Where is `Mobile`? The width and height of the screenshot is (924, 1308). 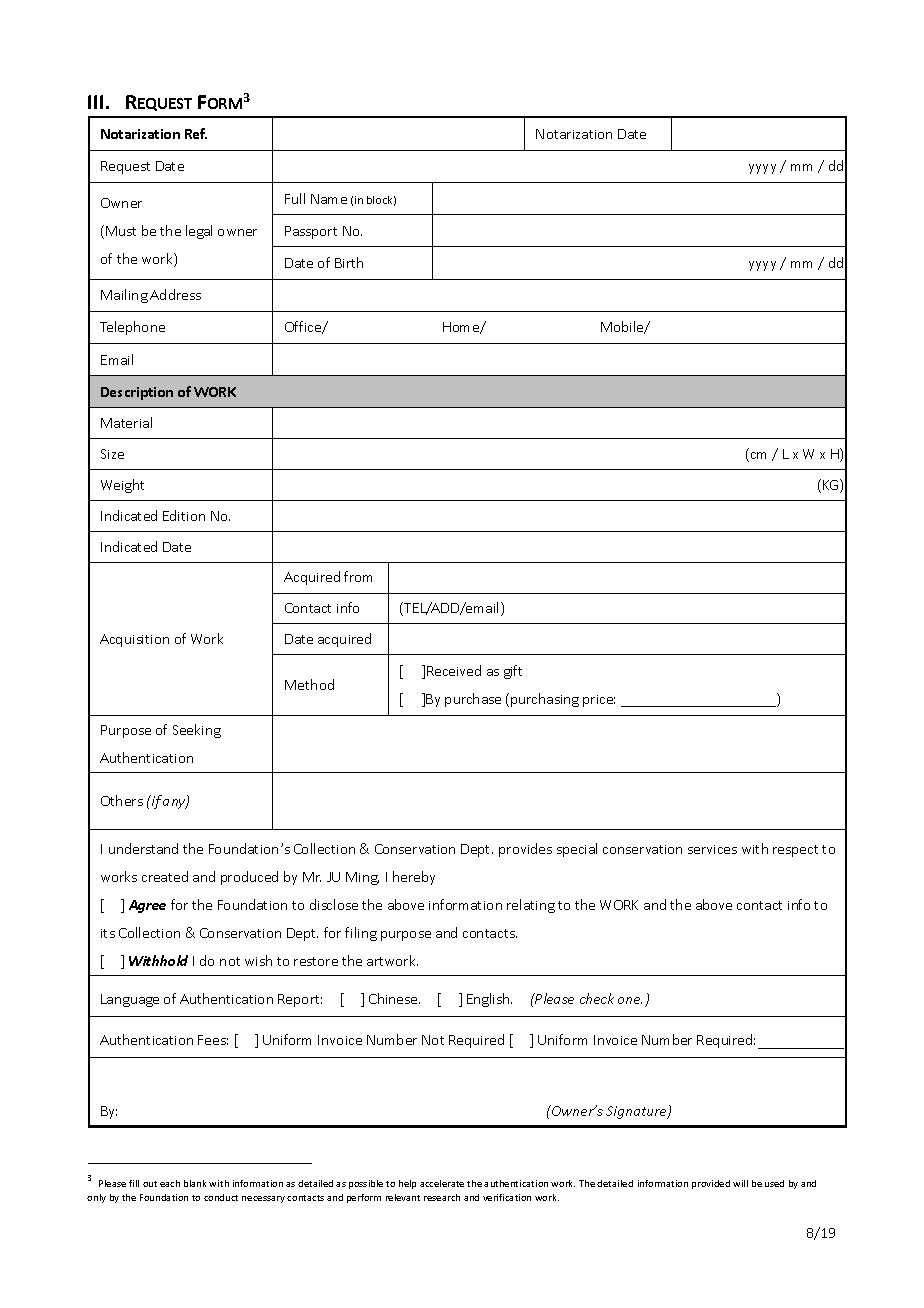 Mobile is located at coordinates (623, 327).
